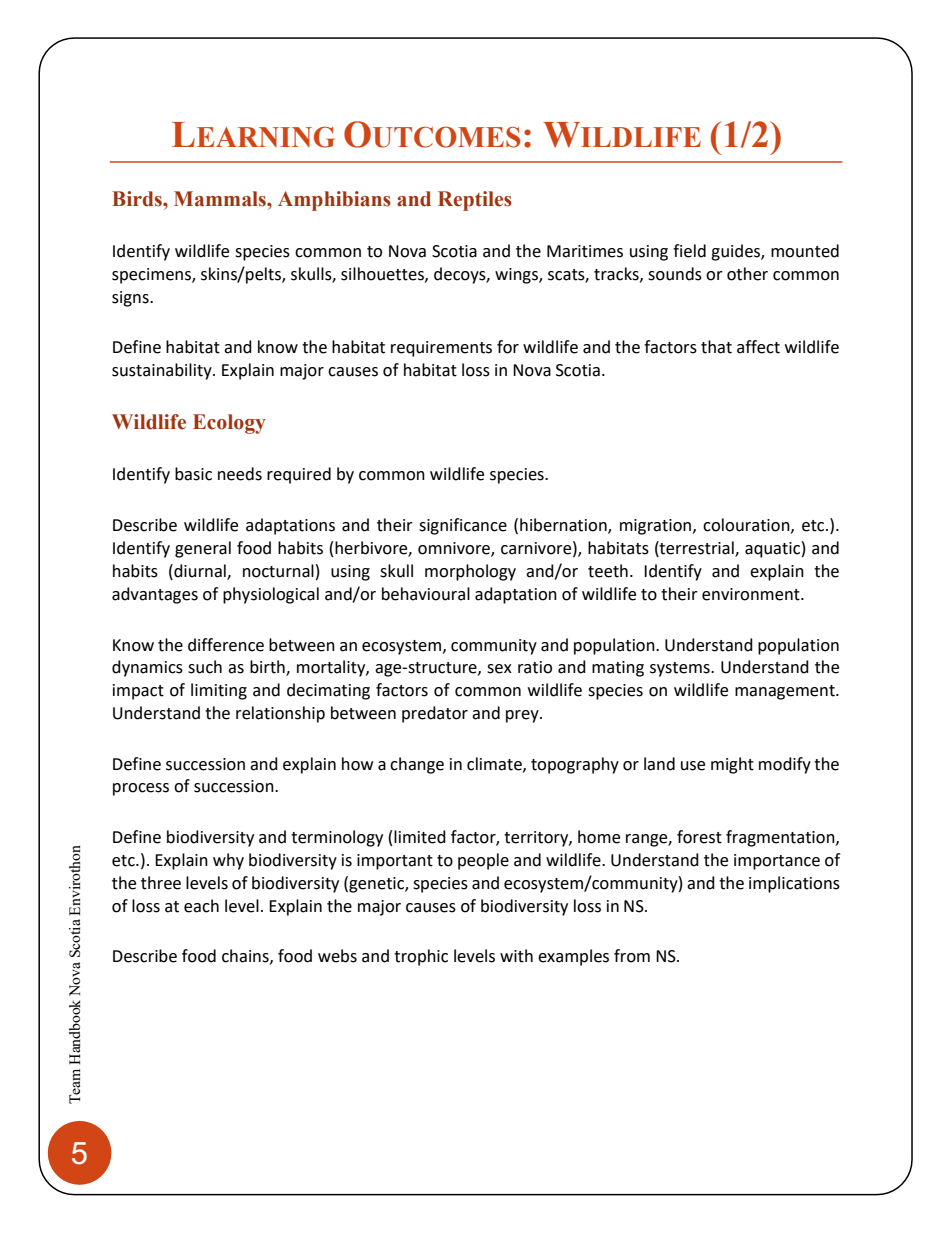 The height and width of the screenshot is (1233, 952). What do you see at coordinates (435, 714) in the screenshot?
I see `predator` at bounding box center [435, 714].
